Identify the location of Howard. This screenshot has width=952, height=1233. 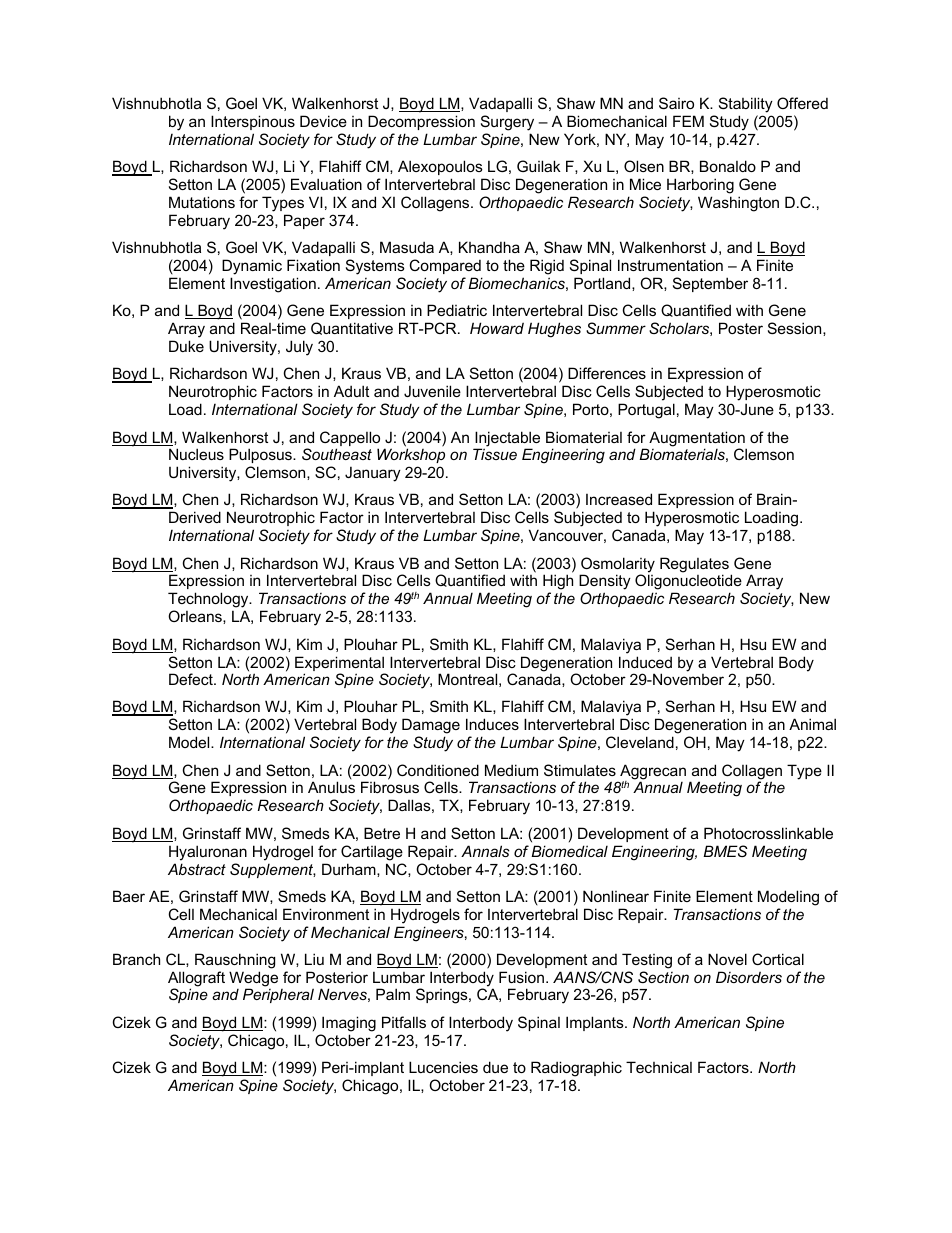
(497, 328).
